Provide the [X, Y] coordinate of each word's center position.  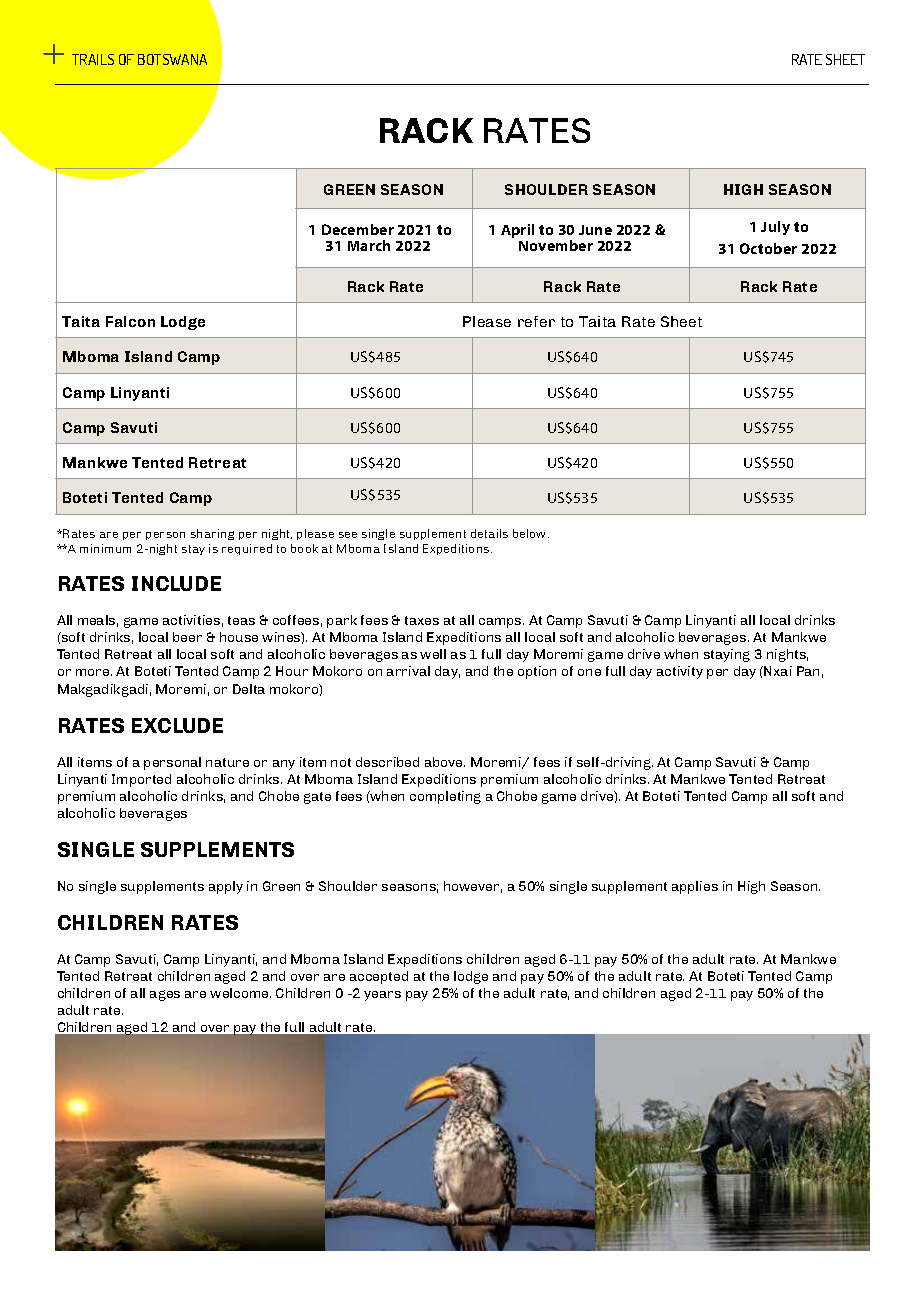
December [358, 229]
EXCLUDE [177, 725]
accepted [379, 977]
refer [536, 321]
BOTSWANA [172, 59]
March [369, 245]
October [768, 248]
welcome [240, 993]
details [489, 533]
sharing [212, 534]
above [445, 762]
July [775, 228]
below [531, 533]
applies [695, 887]
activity [680, 672]
